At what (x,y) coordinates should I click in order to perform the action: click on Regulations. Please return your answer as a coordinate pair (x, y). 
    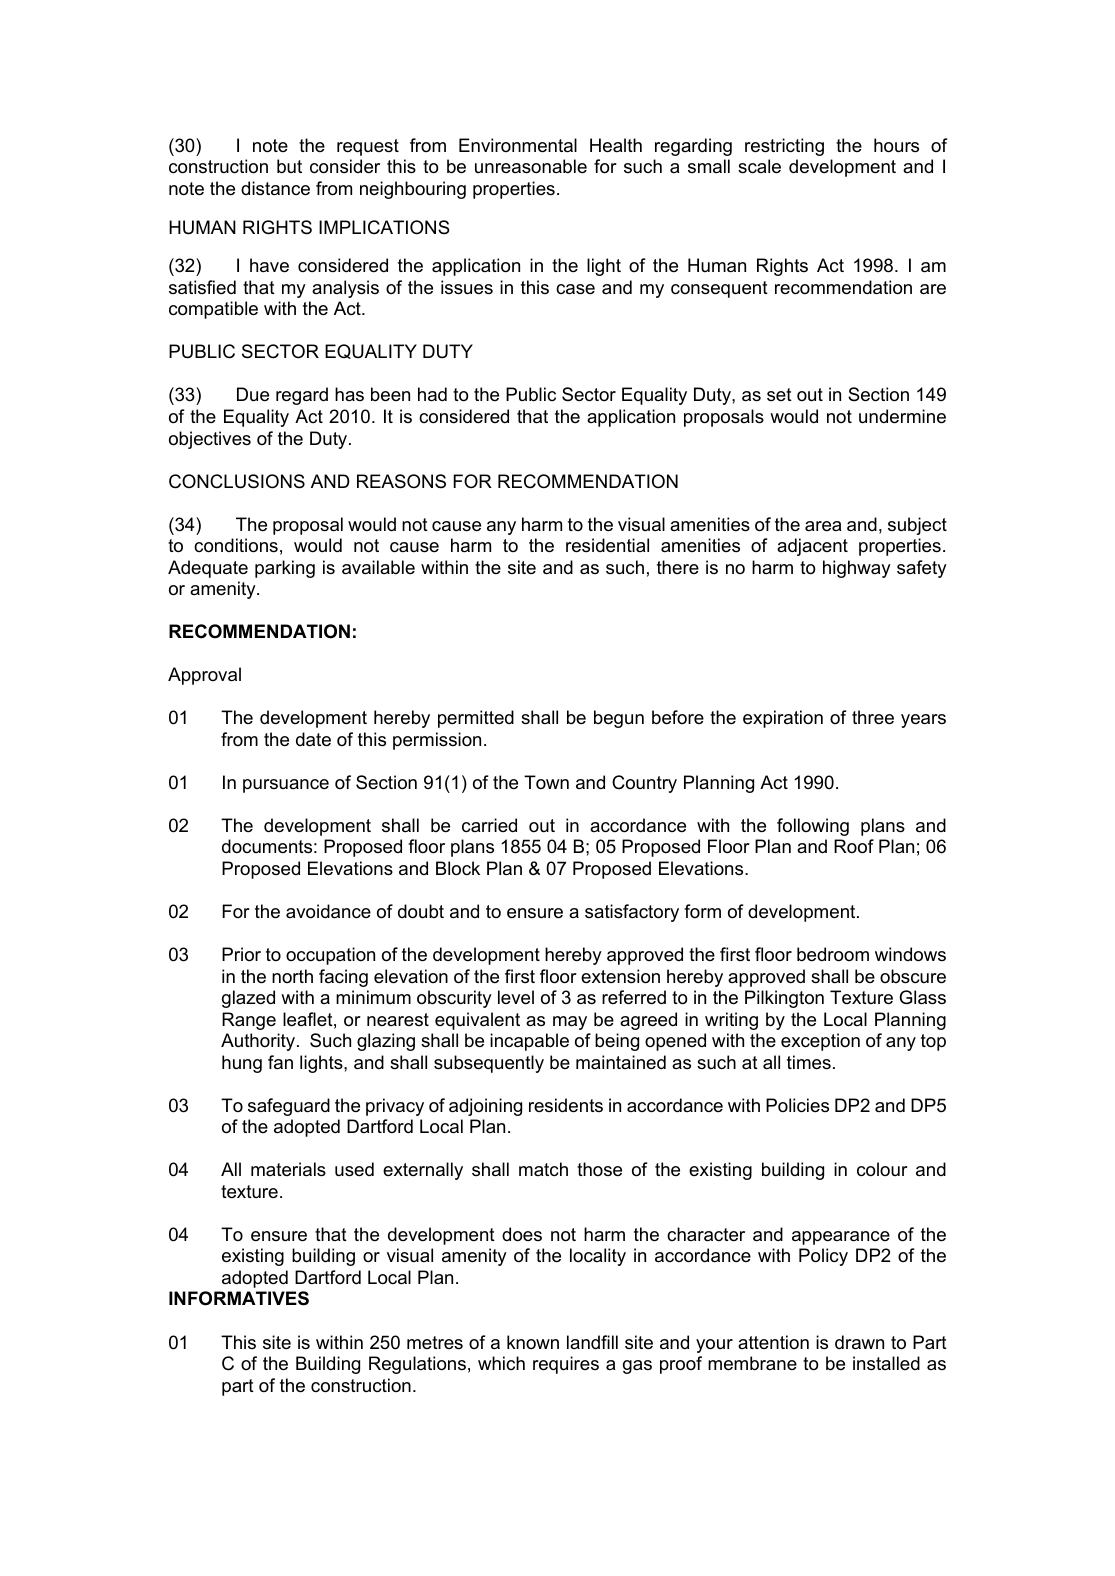
    Looking at the image, I should click on (417, 1365).
